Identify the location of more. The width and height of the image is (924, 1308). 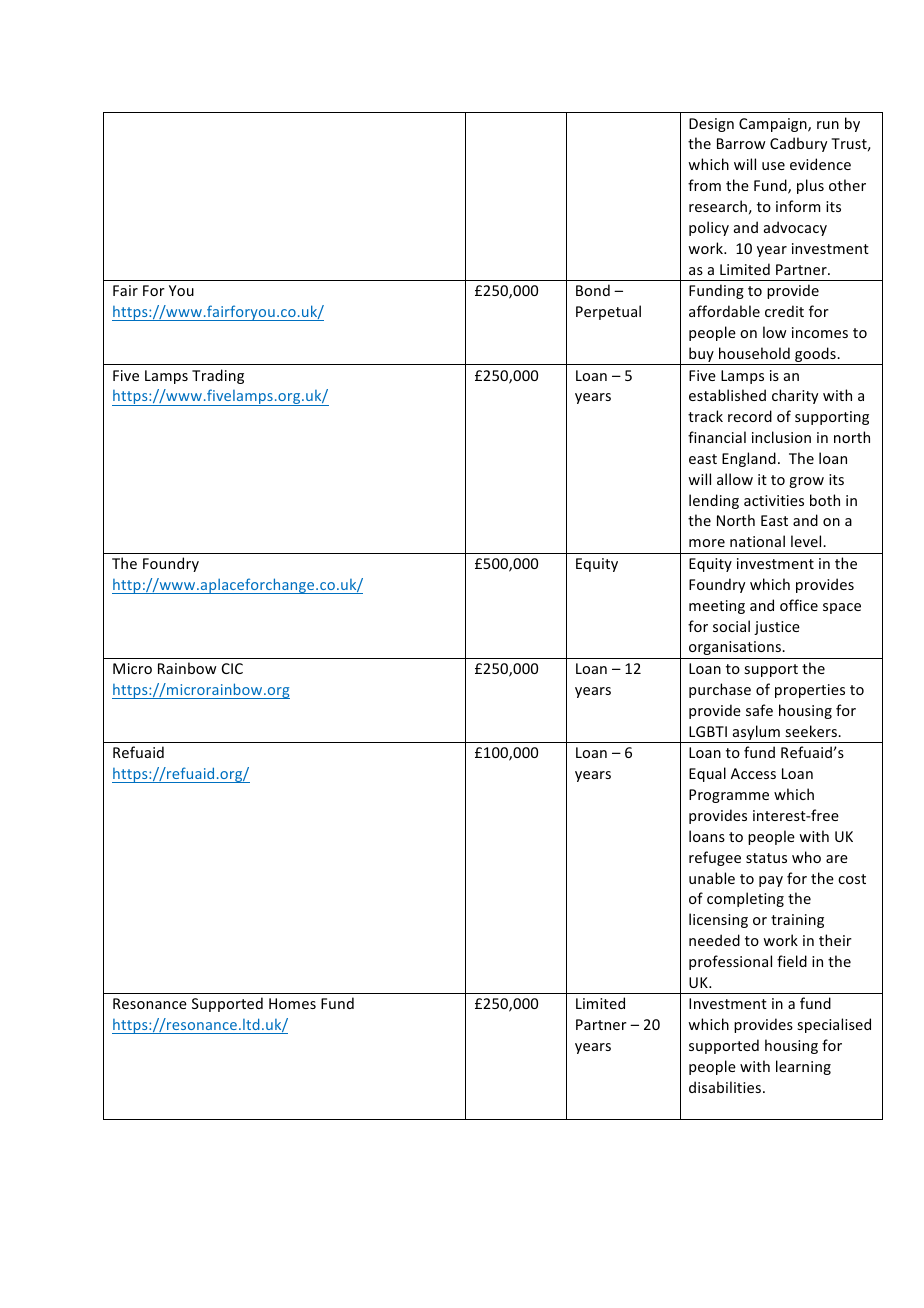
(707, 543).
